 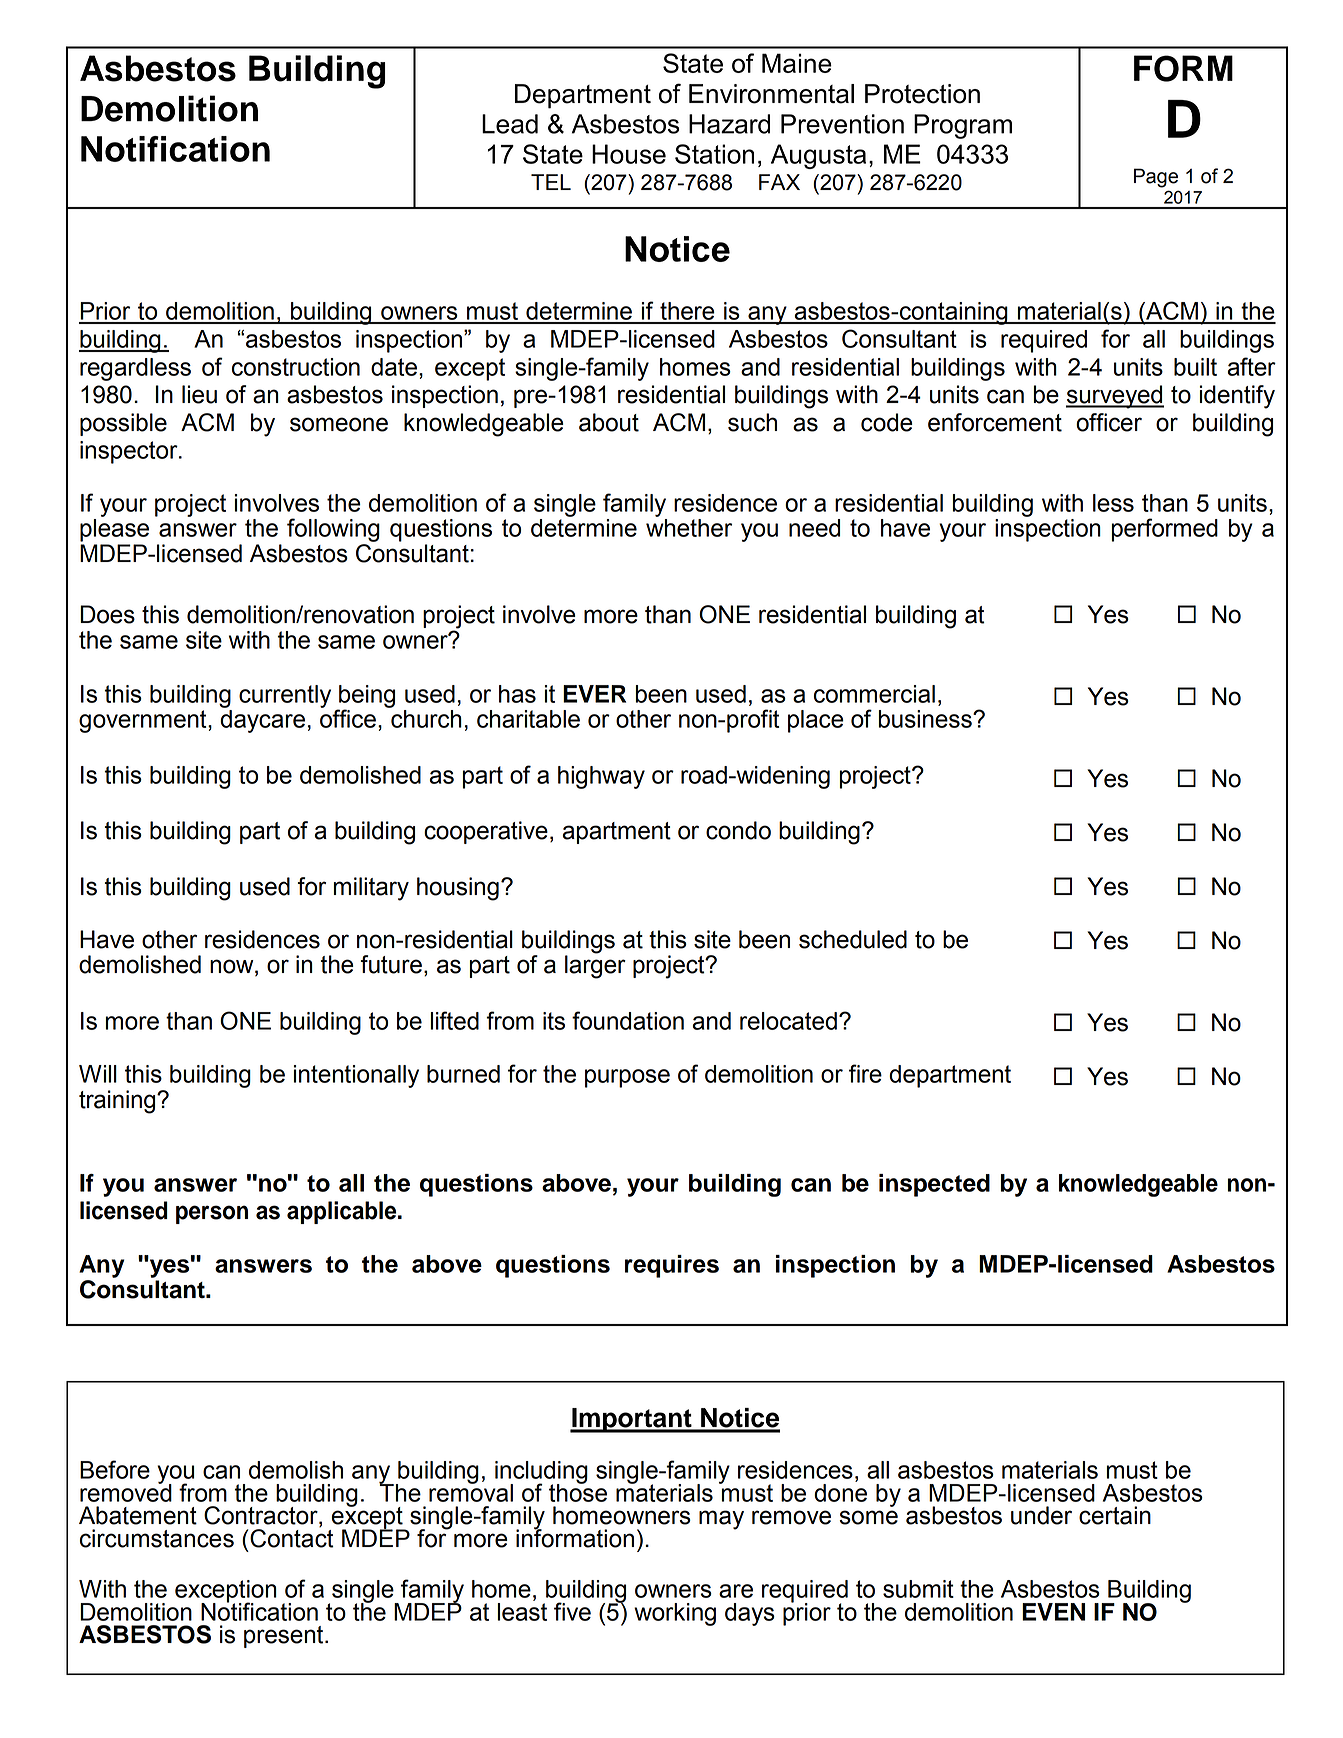 I want to click on Lead, so click(x=510, y=124).
